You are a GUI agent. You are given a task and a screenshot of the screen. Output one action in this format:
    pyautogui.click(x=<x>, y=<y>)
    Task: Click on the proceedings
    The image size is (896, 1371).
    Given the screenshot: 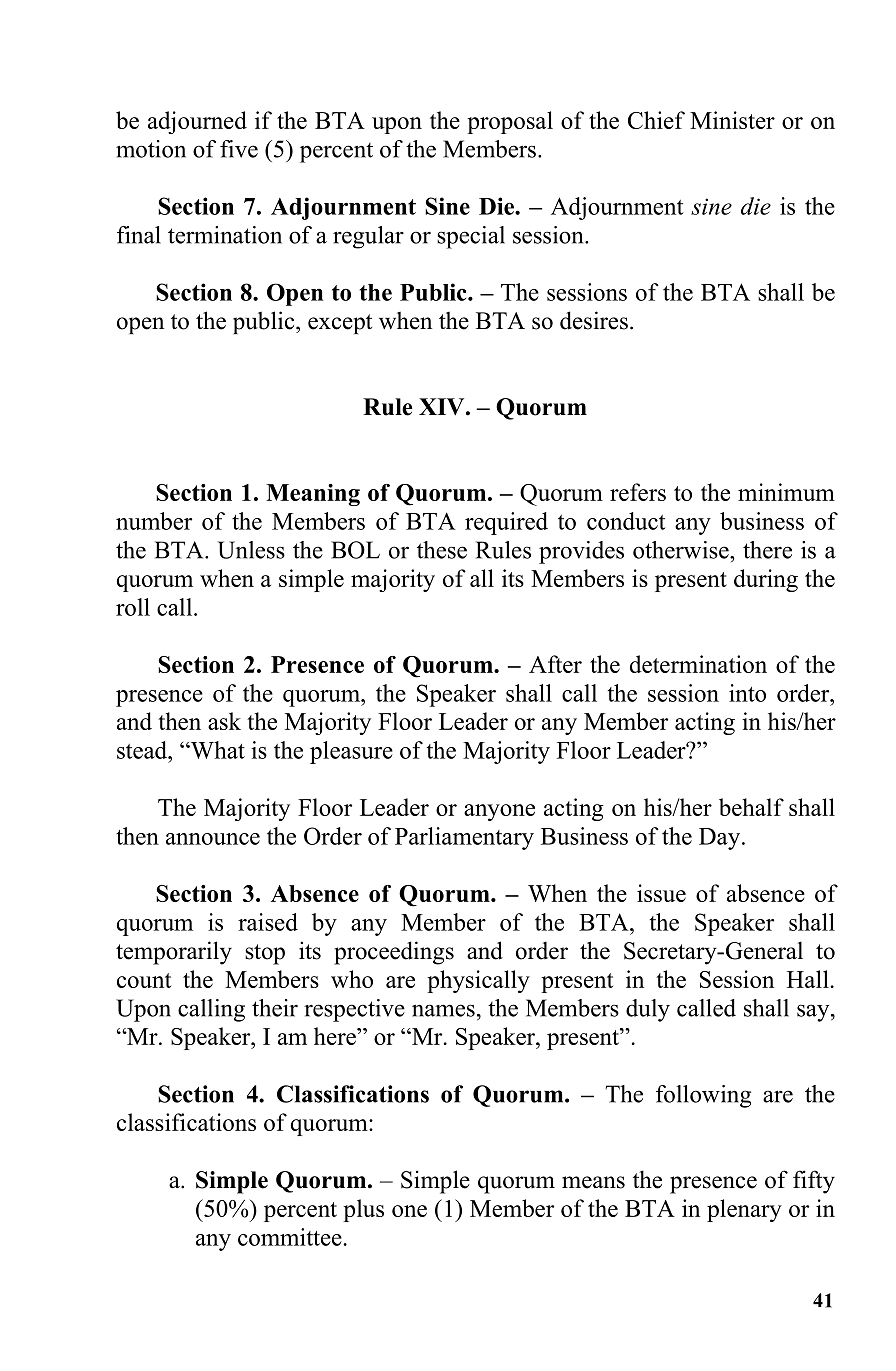 What is the action you would take?
    pyautogui.click(x=394, y=953)
